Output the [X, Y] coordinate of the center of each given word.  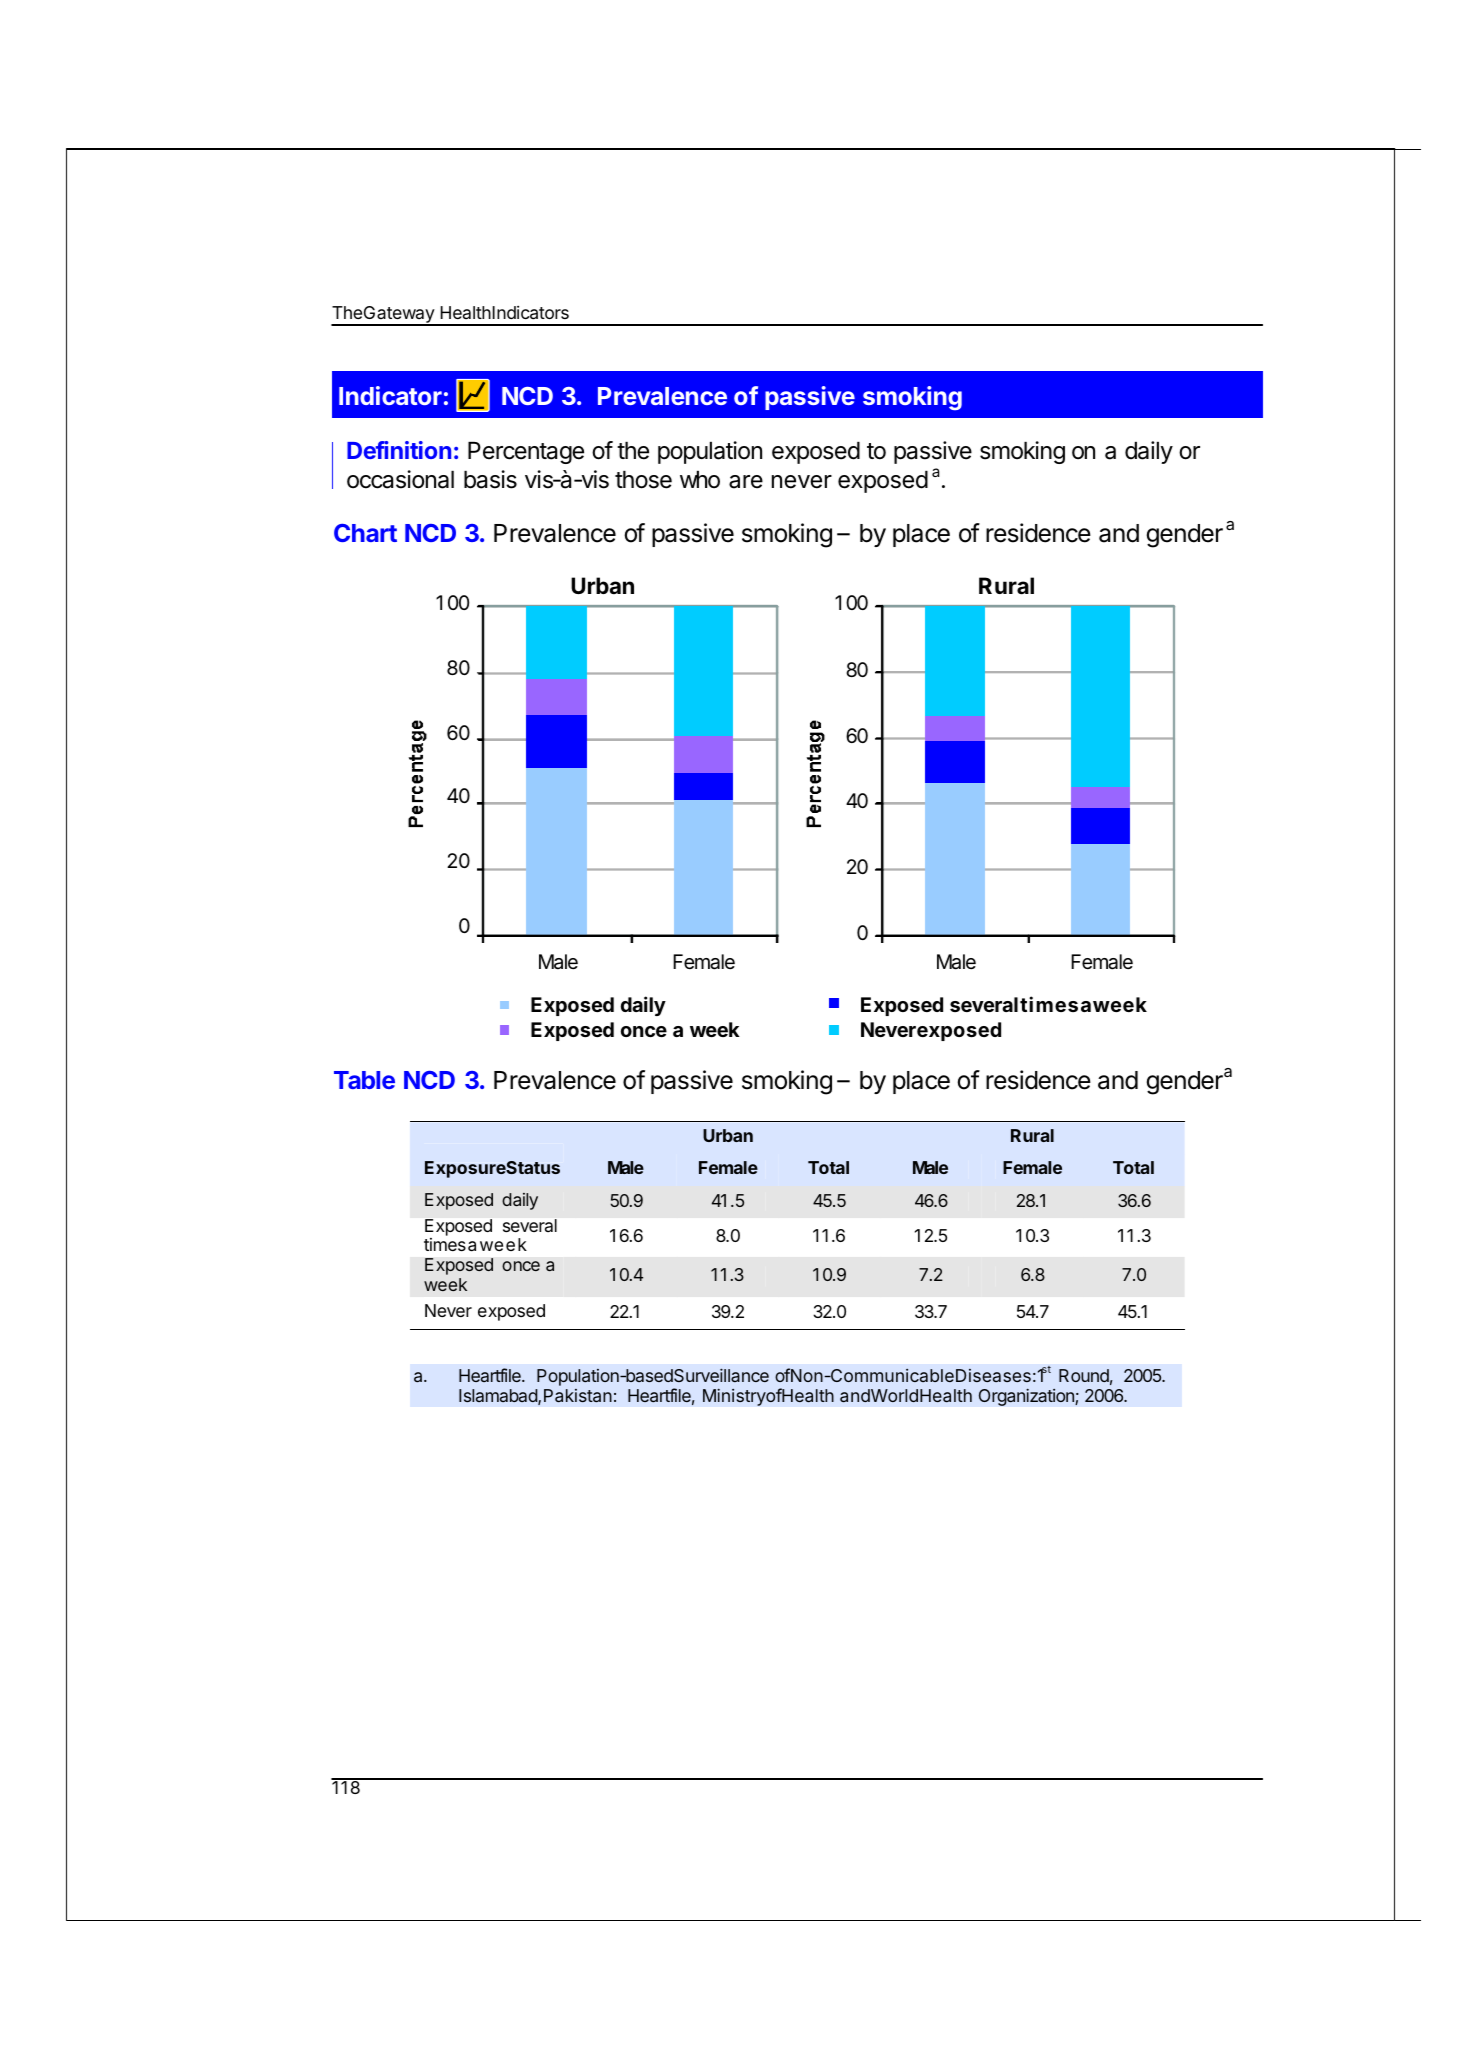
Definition [399, 450]
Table [364, 1080]
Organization [1027, 1397]
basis [490, 479]
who [700, 480]
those [643, 480]
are [746, 482]
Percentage [526, 453]
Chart [365, 533]
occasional [400, 479]
